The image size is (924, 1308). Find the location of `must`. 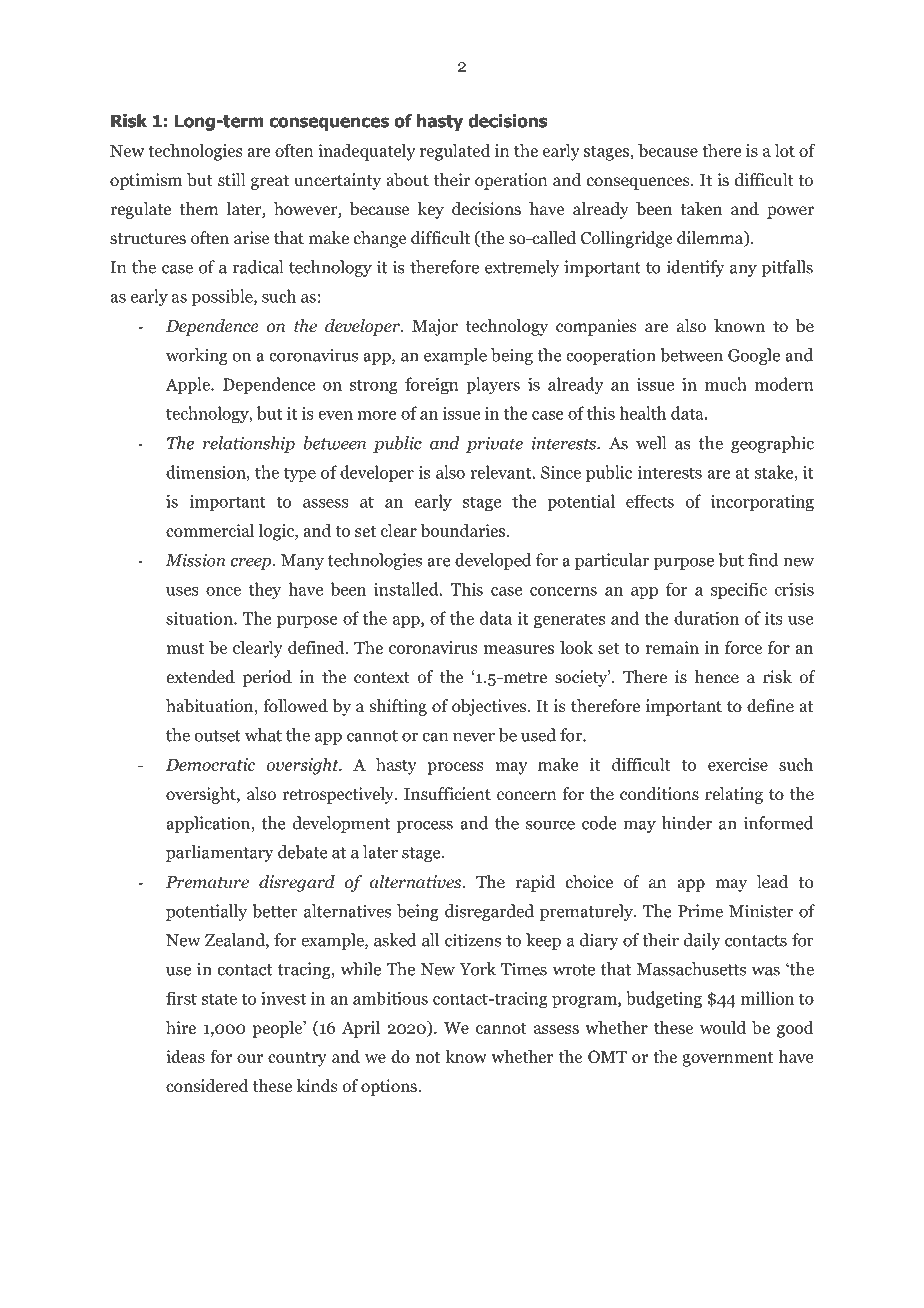

must is located at coordinates (185, 648).
